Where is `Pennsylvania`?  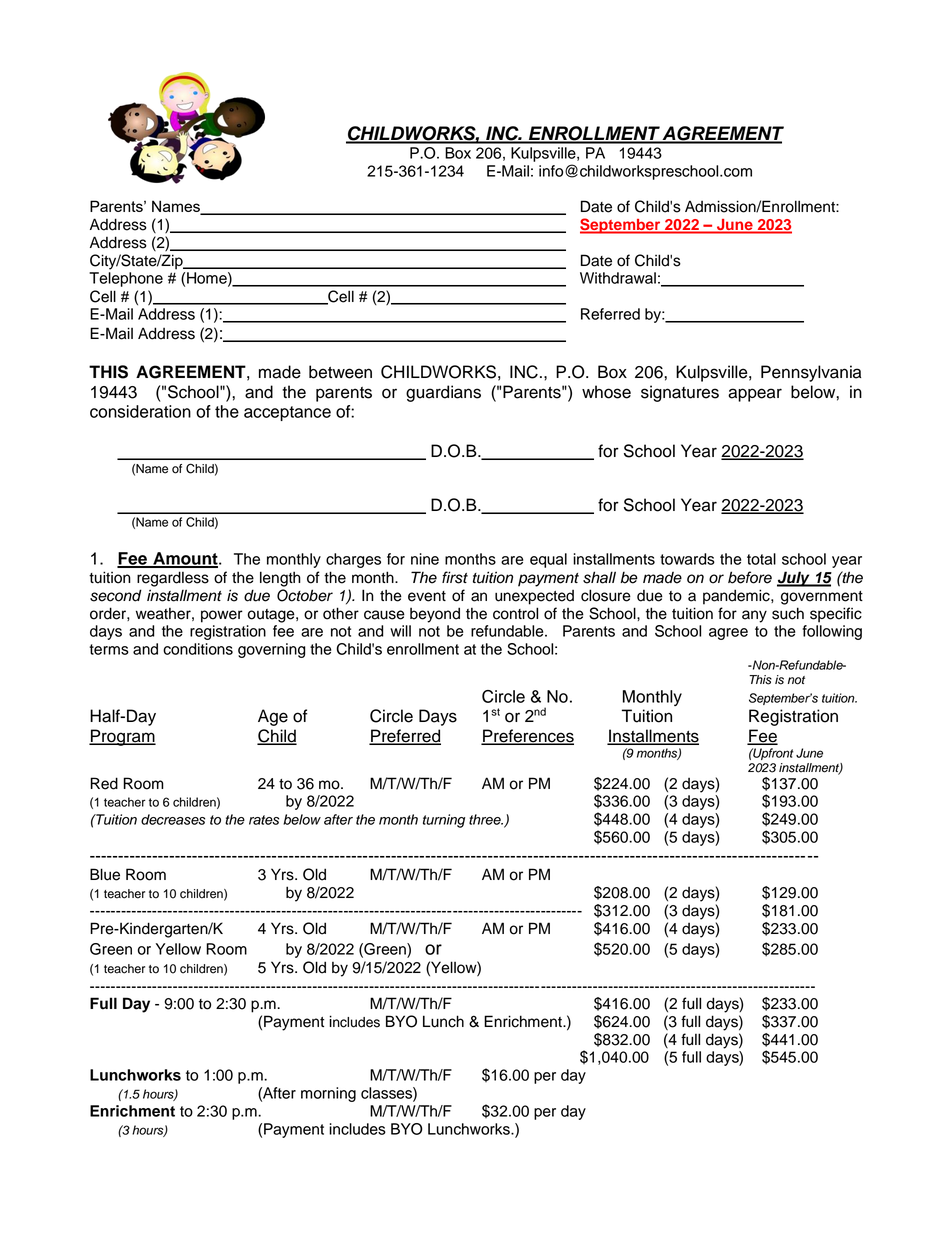 Pennsylvania is located at coordinates (811, 373).
